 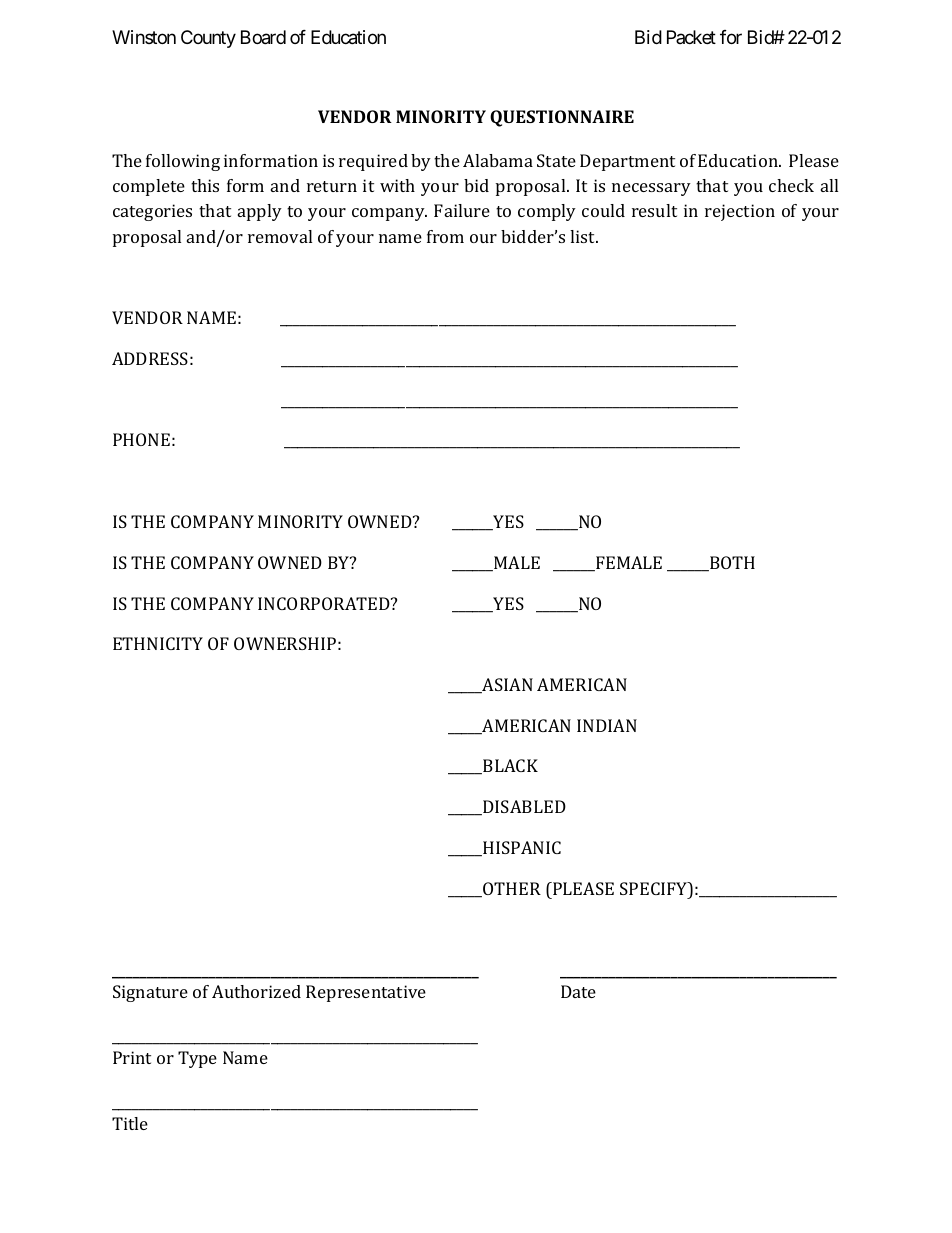 I want to click on Type, so click(x=197, y=1059).
